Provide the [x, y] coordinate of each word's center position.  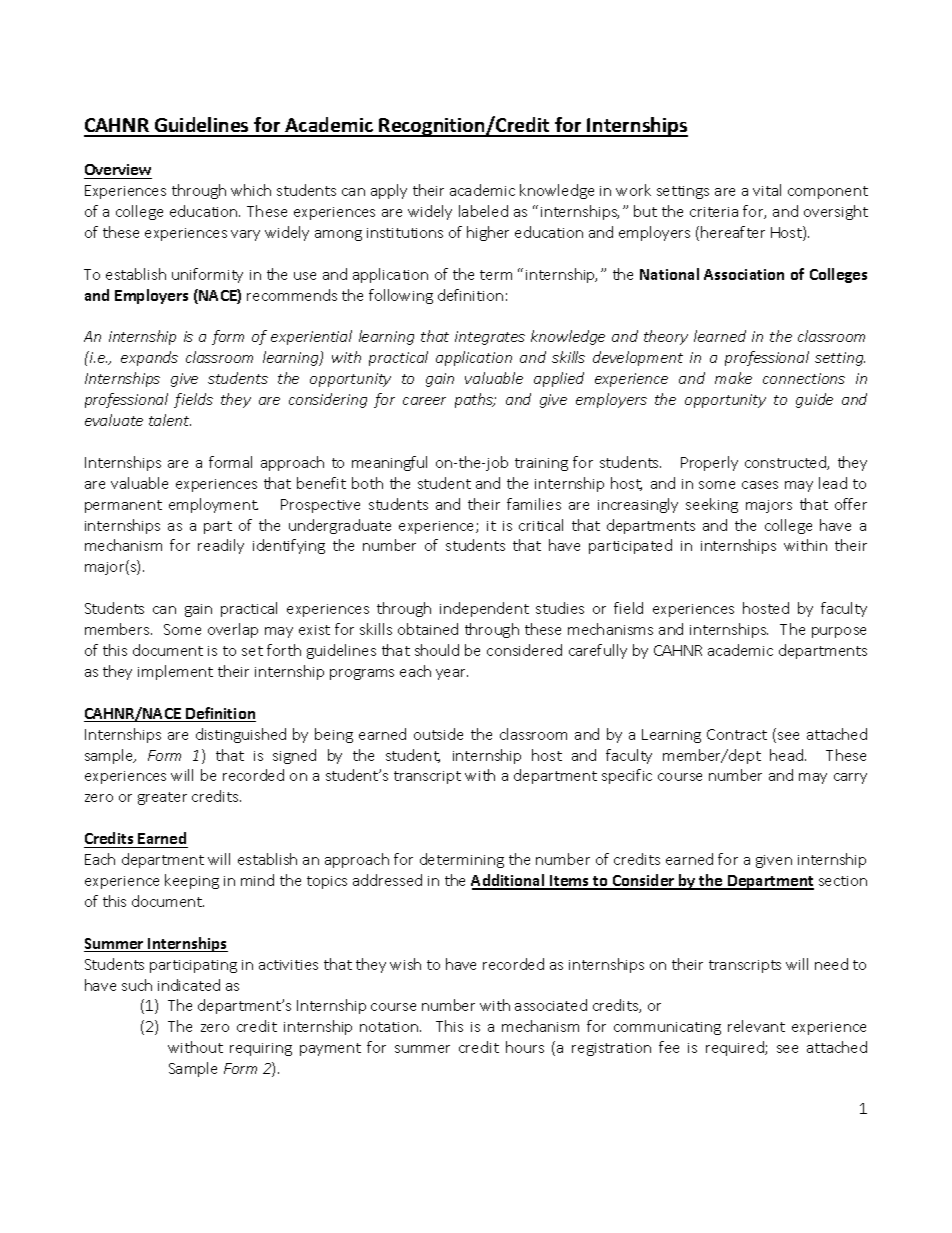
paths [475, 400]
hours [525, 1047]
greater [162, 798]
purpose [839, 632]
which [251, 190]
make [733, 378]
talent [170, 420]
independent [484, 609]
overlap [233, 630]
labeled [483, 211]
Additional [509, 881]
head [788, 755]
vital [767, 190]
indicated [189, 985]
